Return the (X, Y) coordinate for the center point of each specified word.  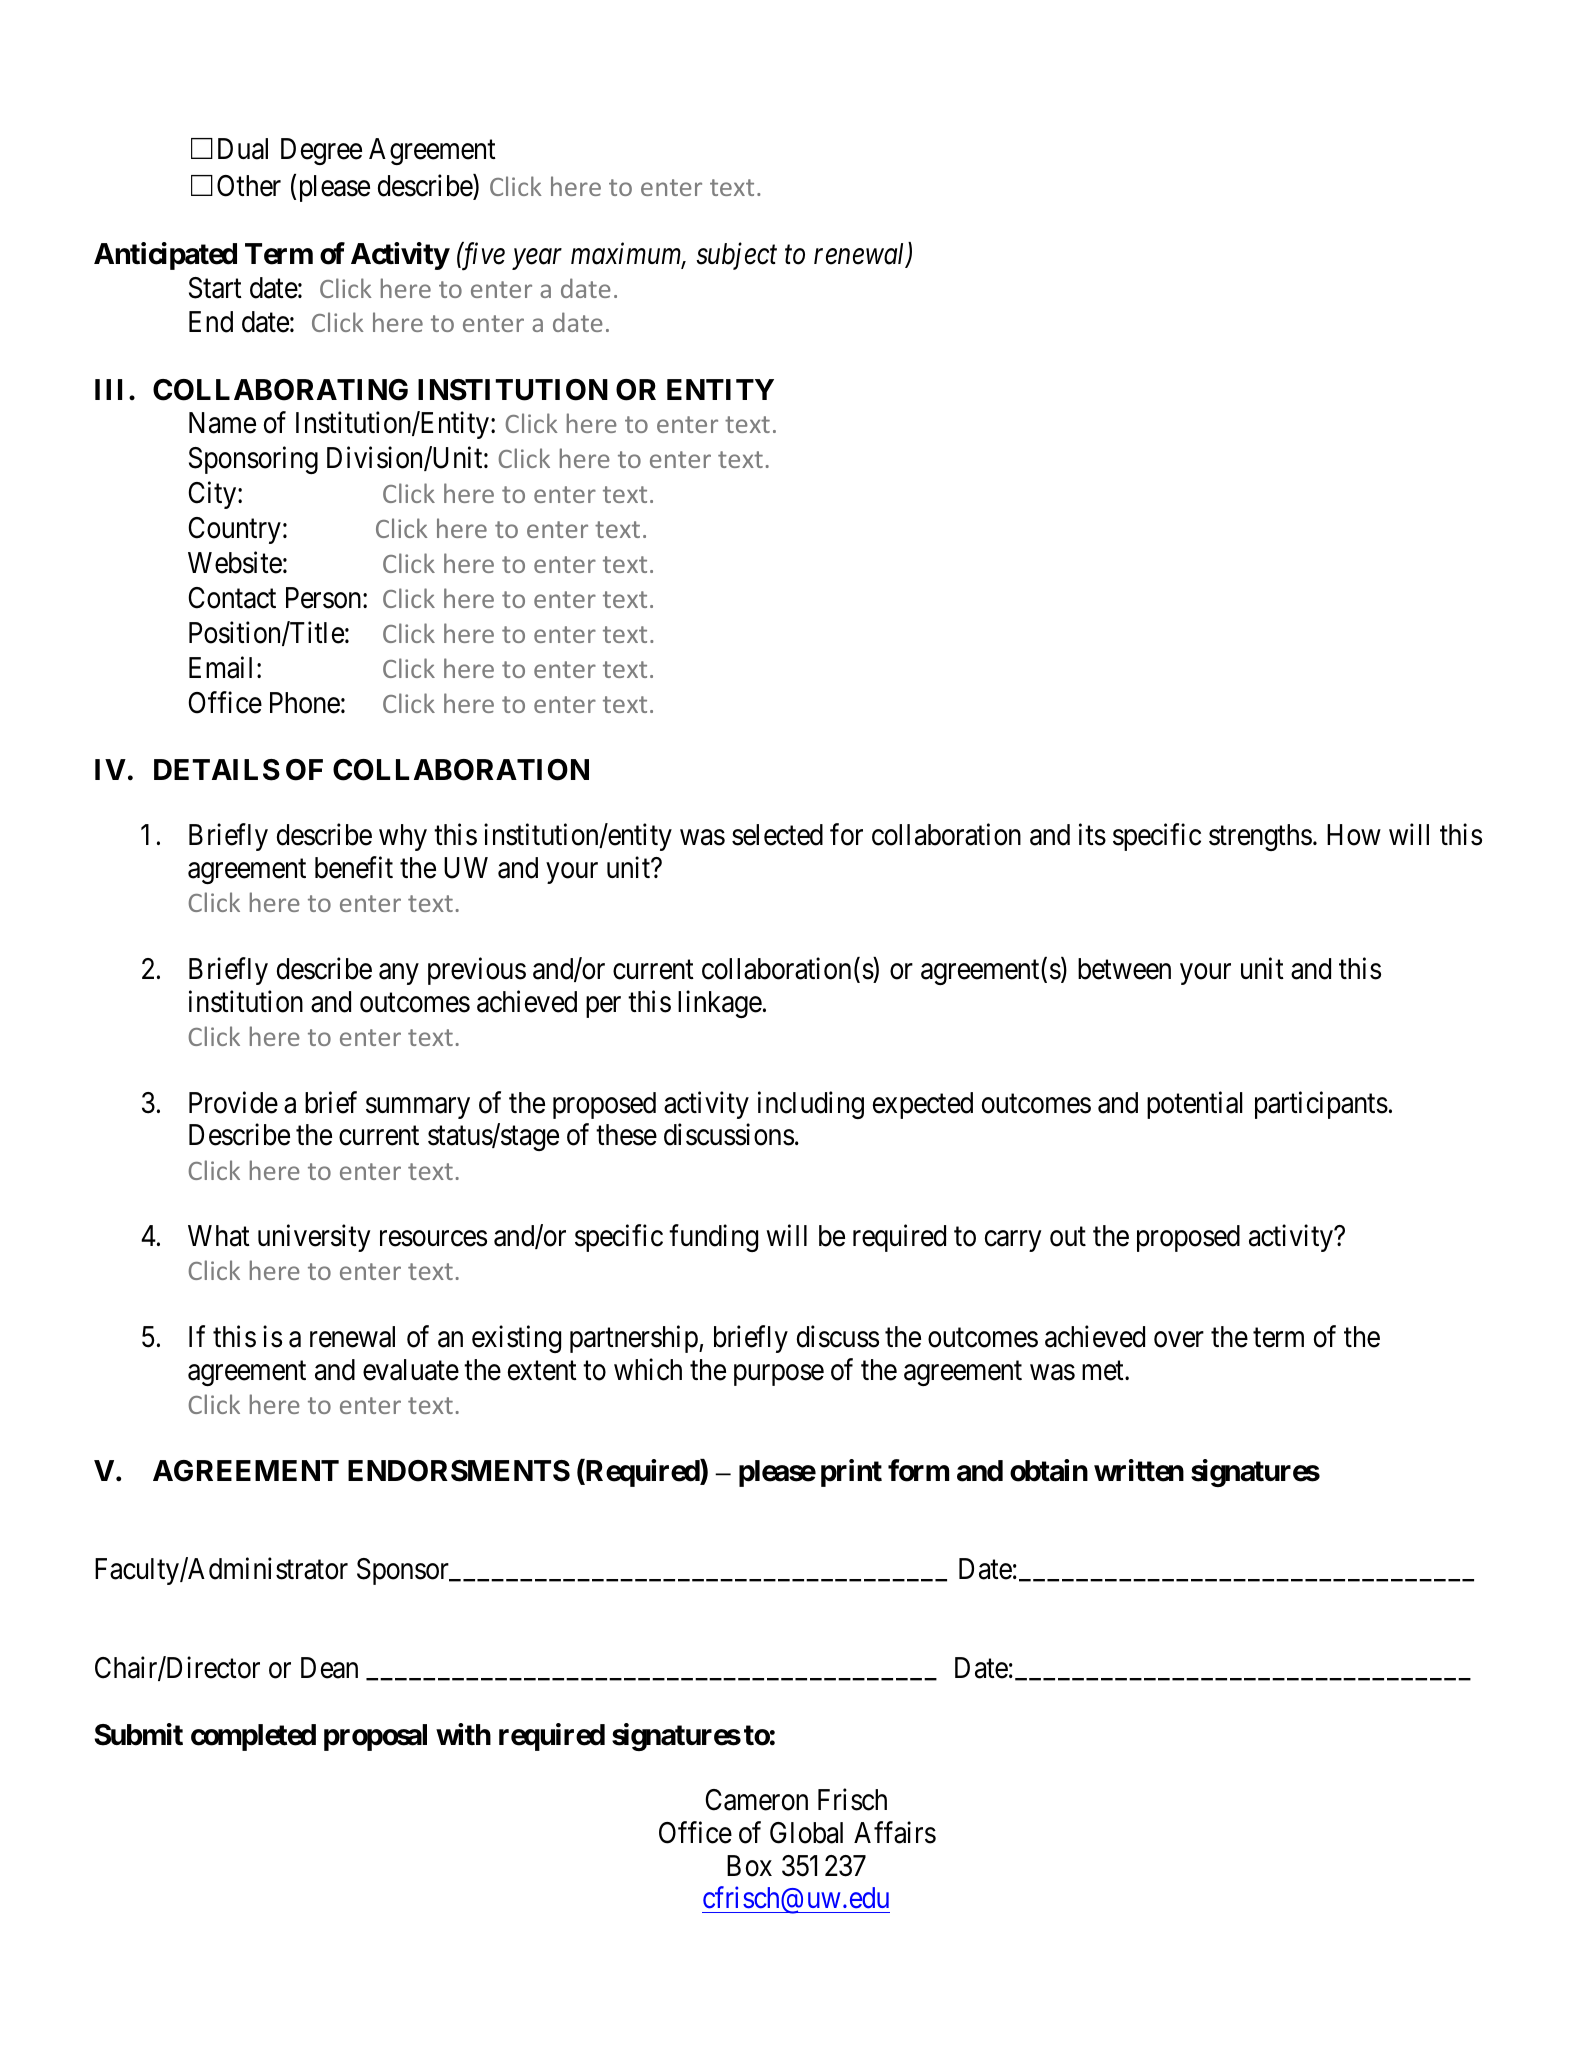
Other (249, 186)
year (537, 259)
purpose (779, 1375)
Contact (232, 598)
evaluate (411, 1370)
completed (253, 1737)
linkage (720, 1004)
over (1179, 1340)
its (1092, 835)
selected (777, 835)
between (1124, 969)
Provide (233, 1102)
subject (736, 256)
